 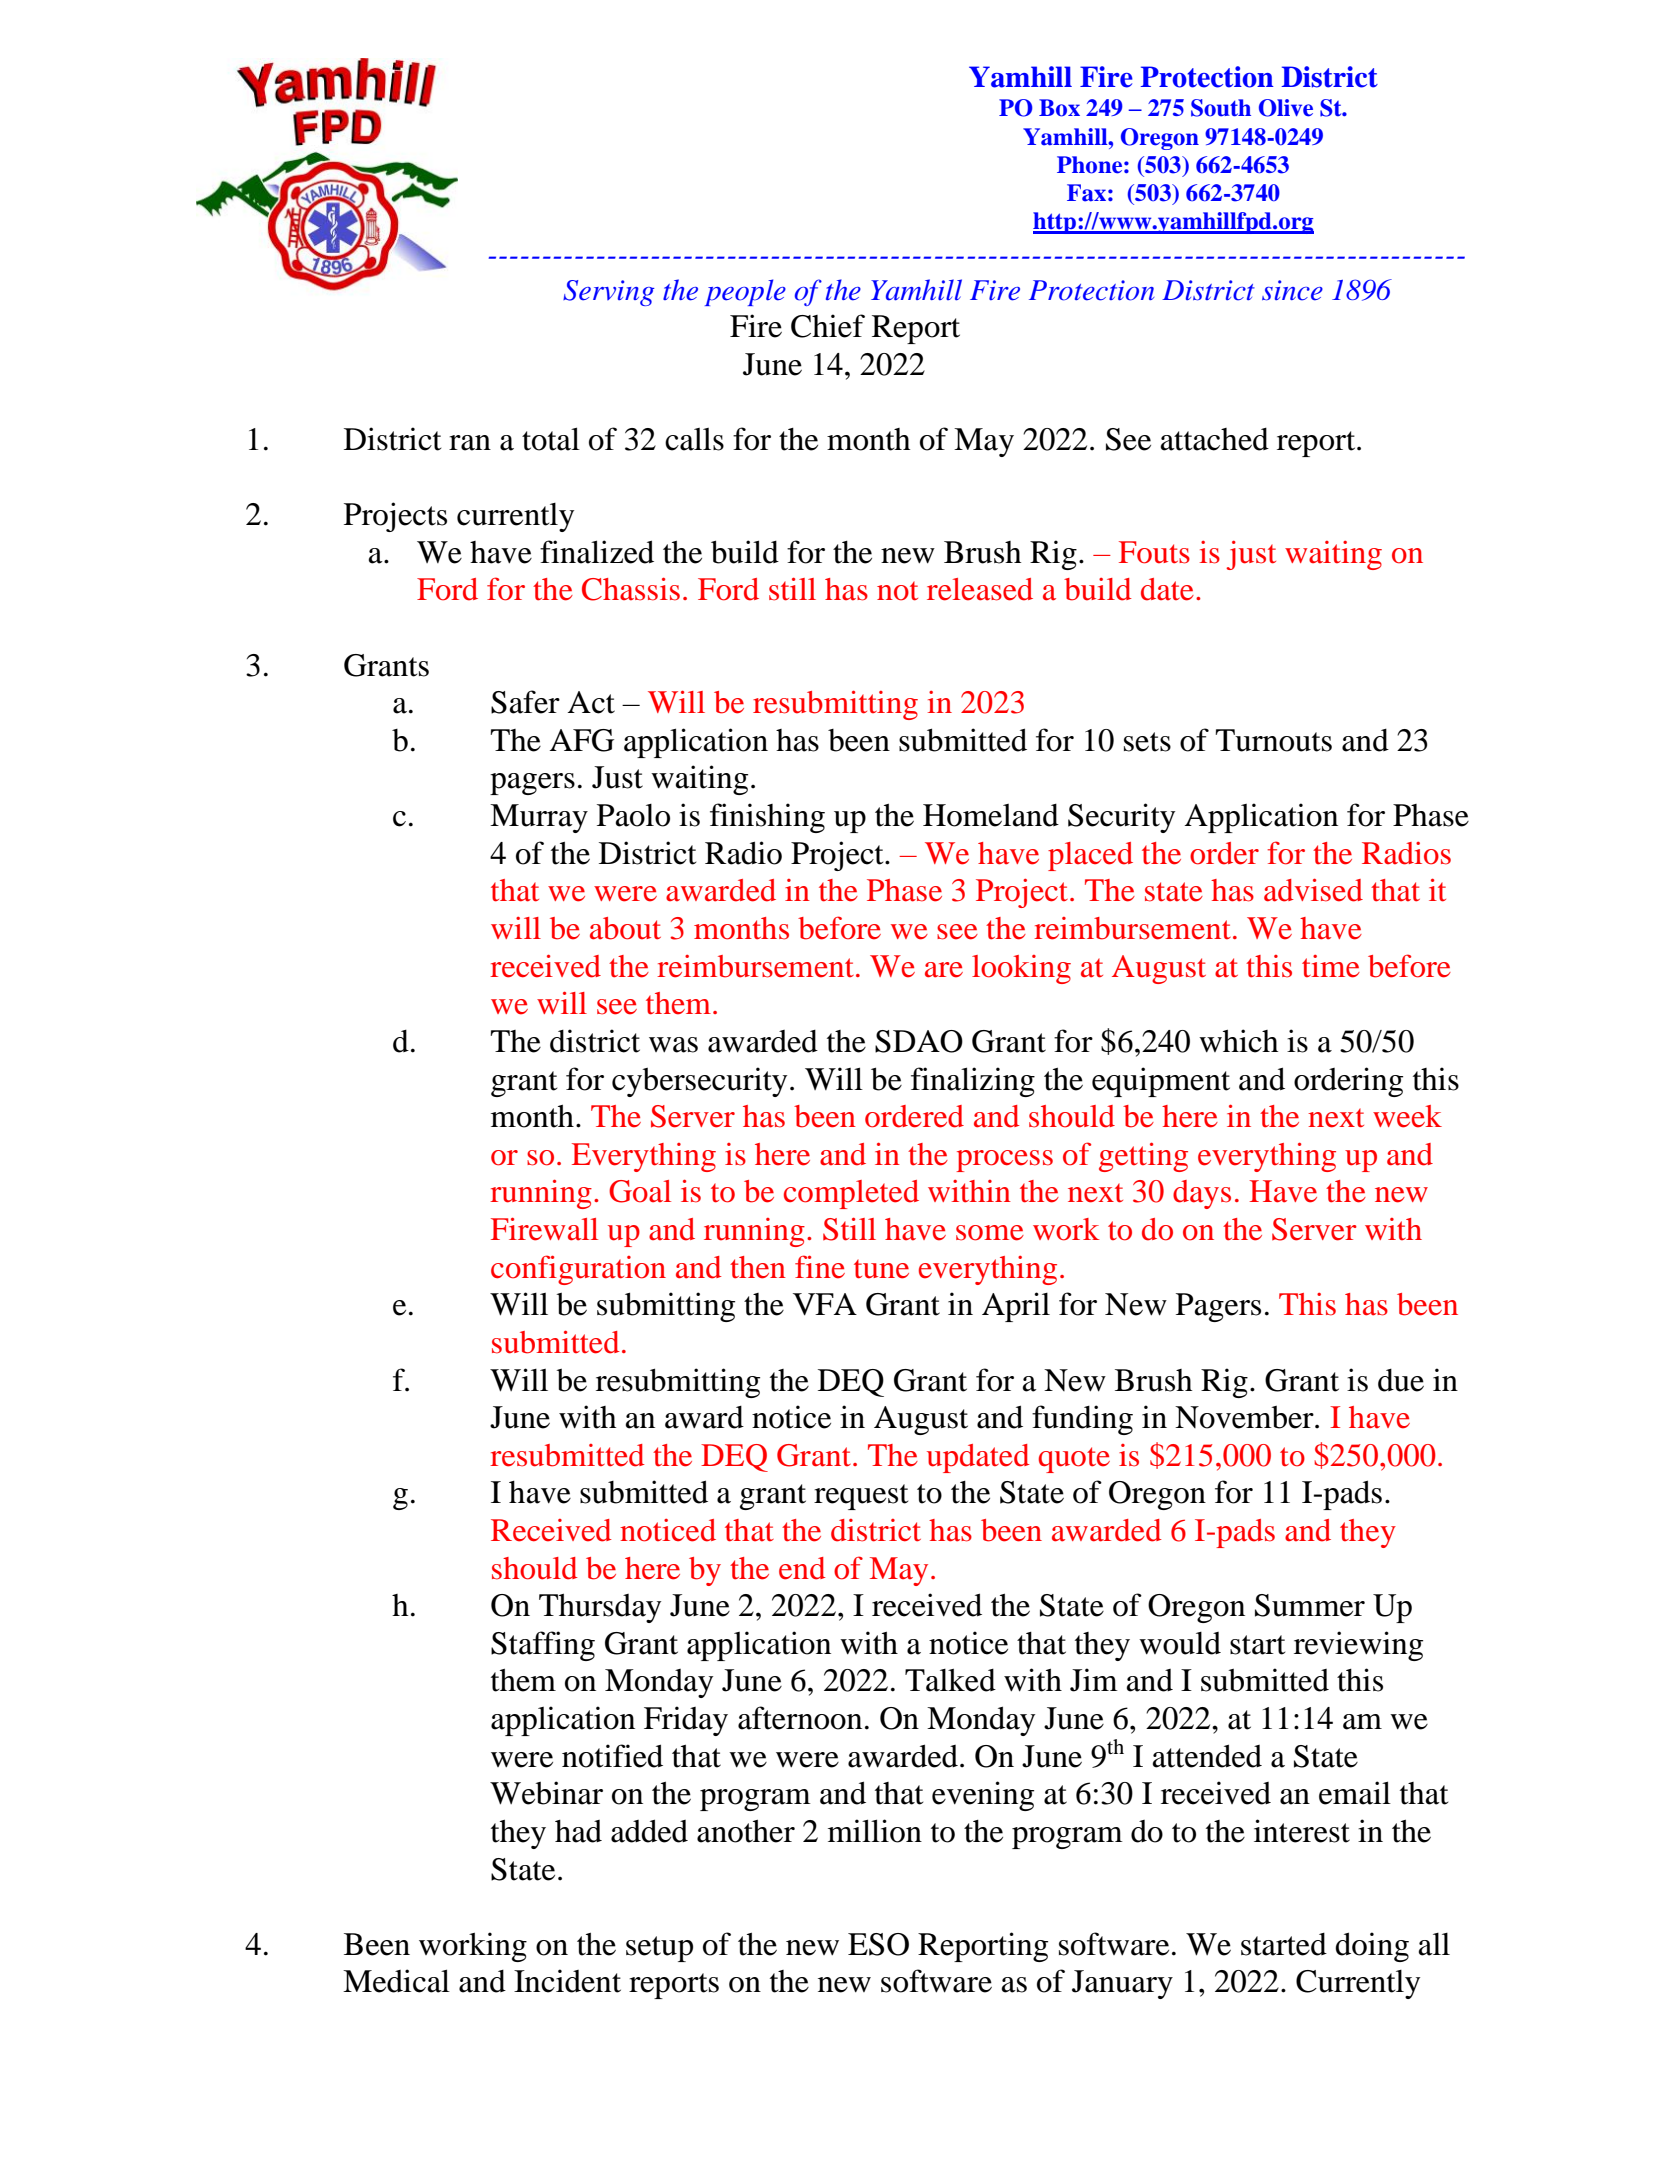 I want to click on Staffing, so click(x=543, y=1646).
